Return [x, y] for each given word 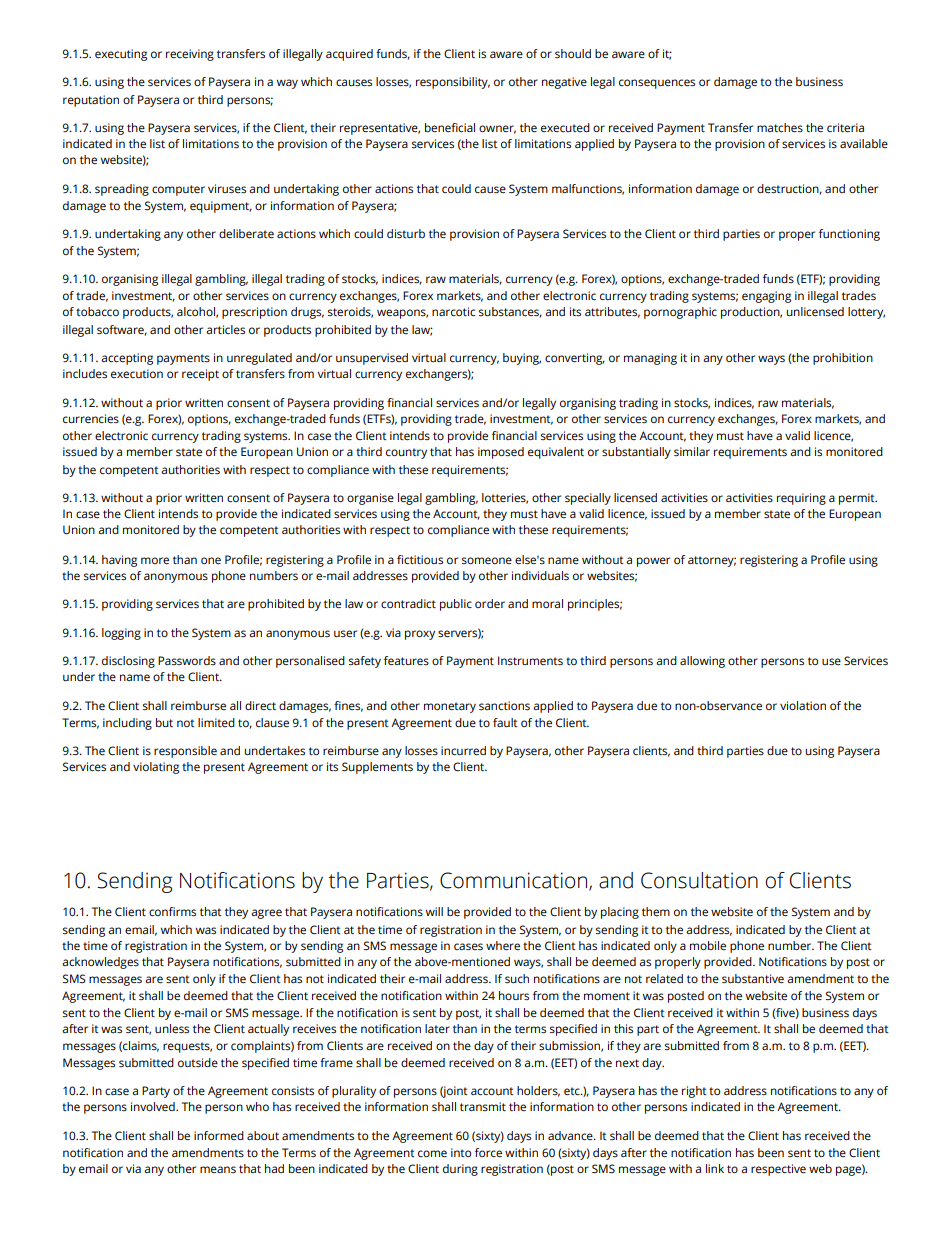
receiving [190, 55]
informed [219, 1135]
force [488, 1152]
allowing [702, 662]
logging [121, 634]
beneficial [450, 128]
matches [780, 128]
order [490, 604]
